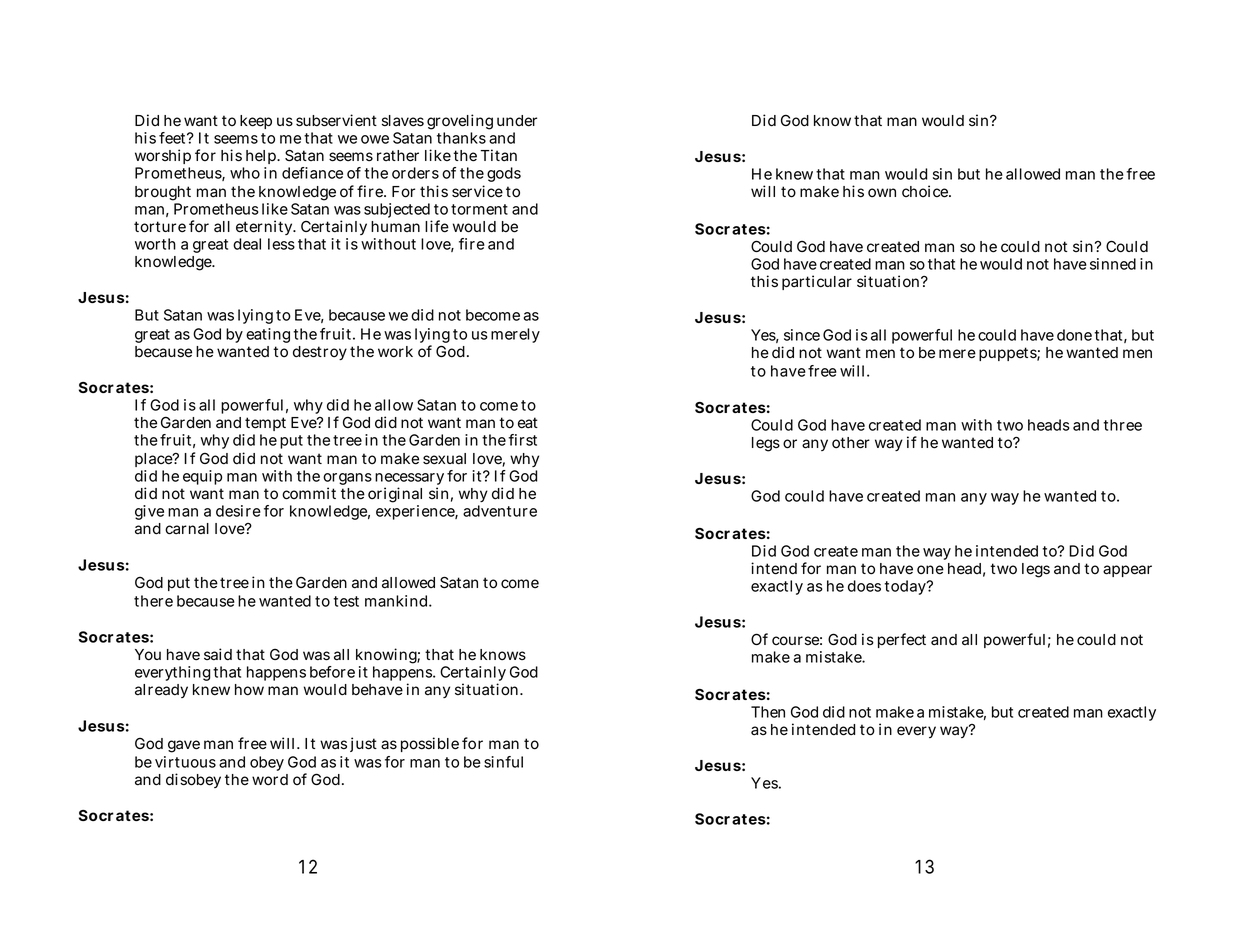 This image has width=1233, height=952. I want to click on under, so click(517, 121).
